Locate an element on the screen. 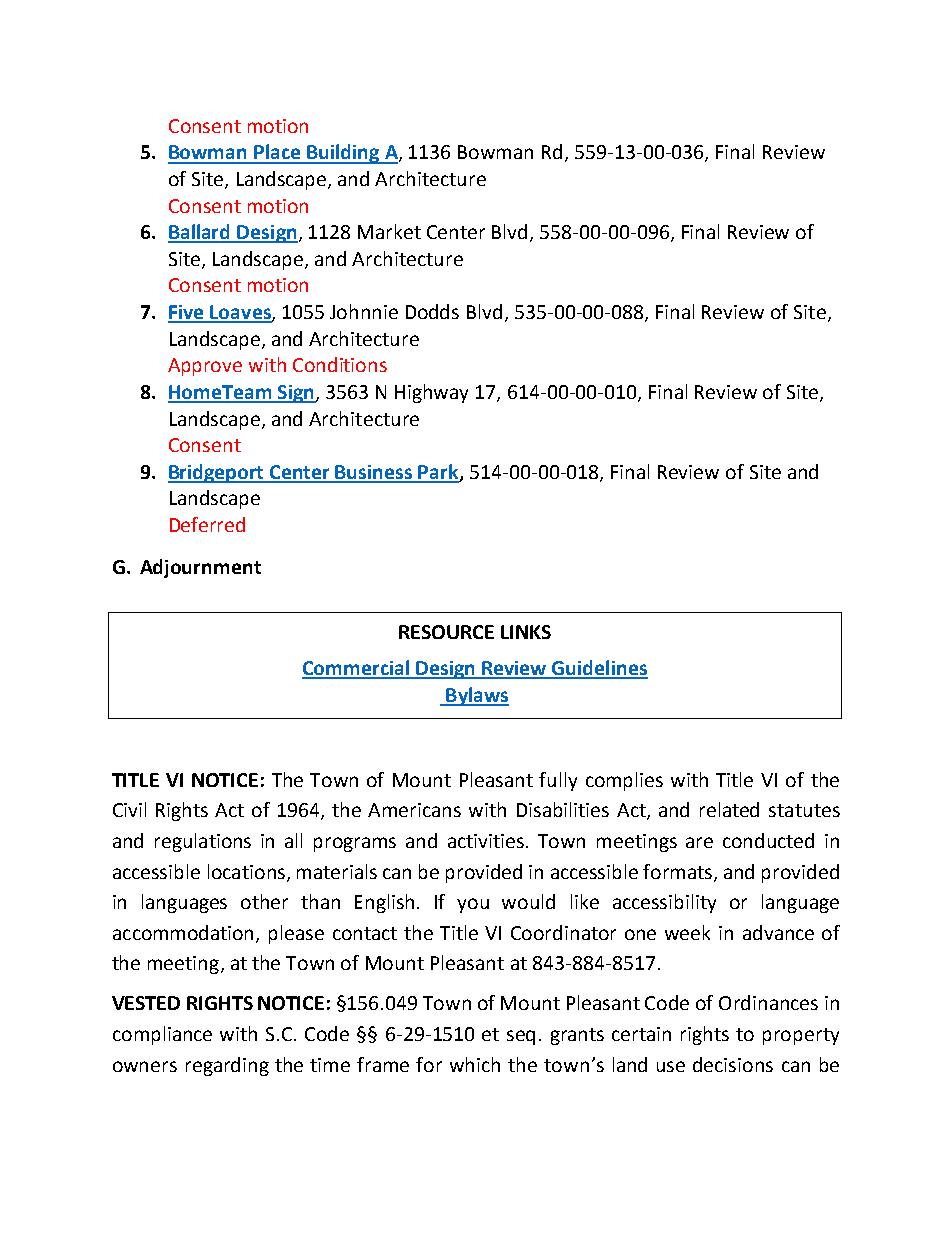  Dodds is located at coordinates (432, 311).
